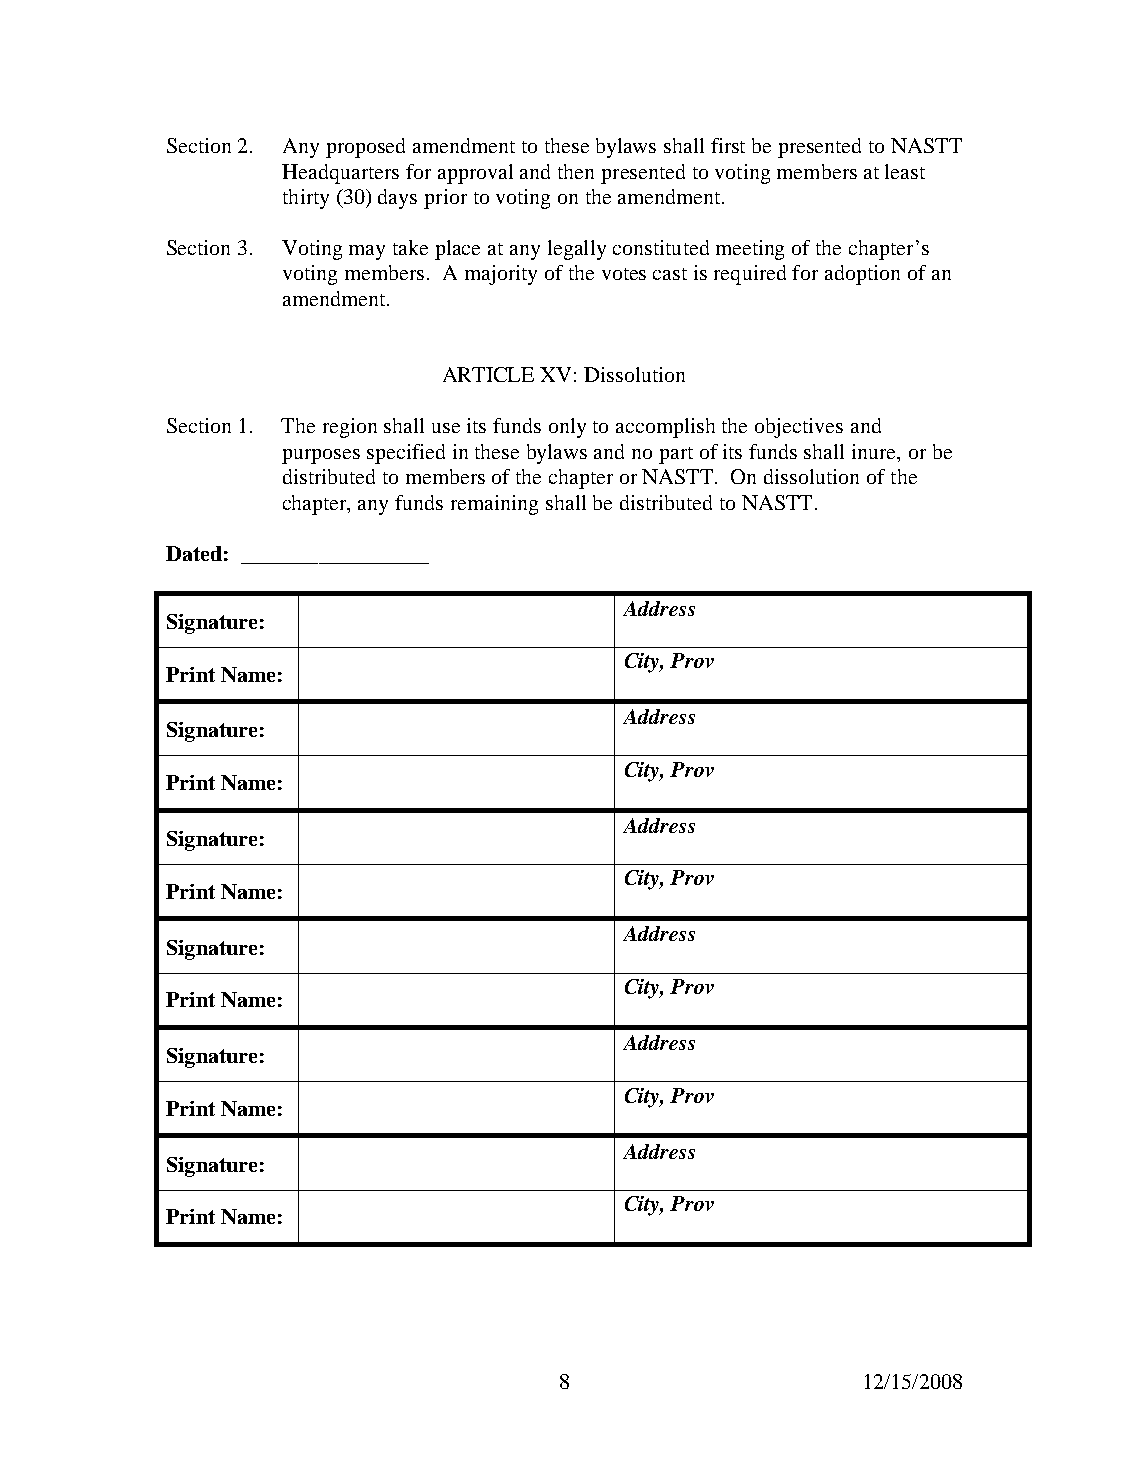 The image size is (1129, 1461). I want to click on take, so click(410, 247).
